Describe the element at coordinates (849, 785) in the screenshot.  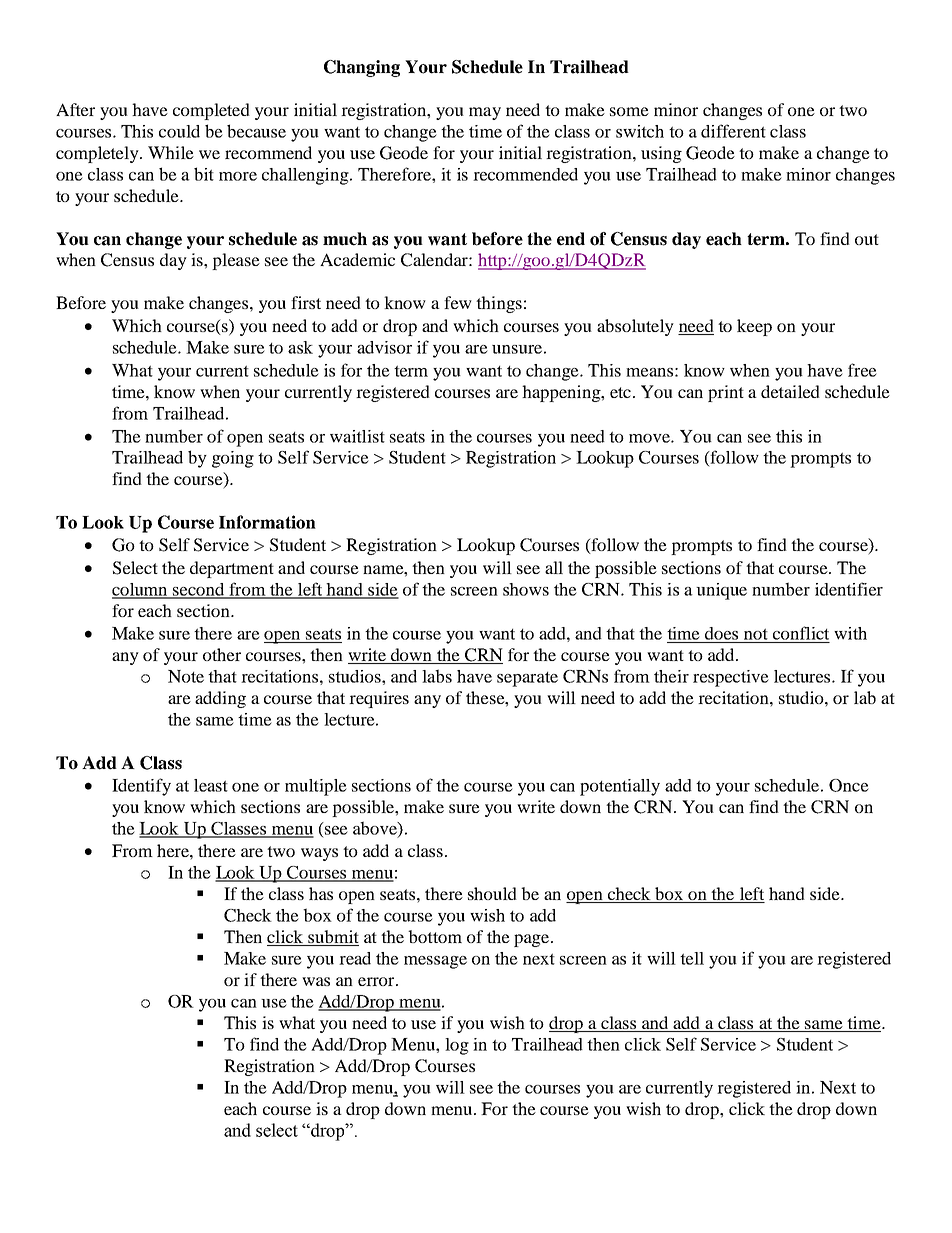
I see `Once` at that location.
